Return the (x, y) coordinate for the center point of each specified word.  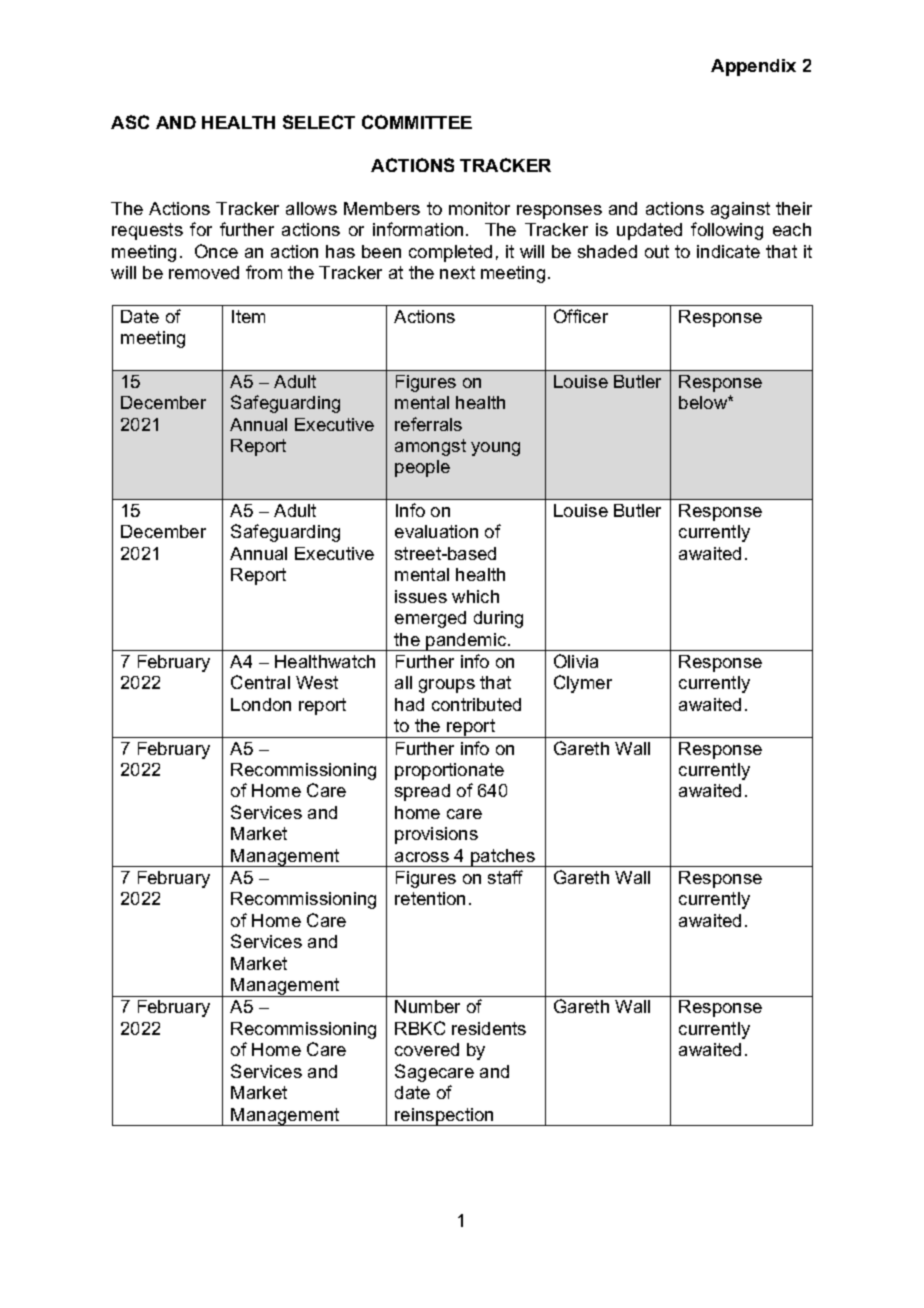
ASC (130, 122)
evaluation (436, 531)
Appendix (753, 67)
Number (427, 1006)
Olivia (576, 661)
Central (260, 682)
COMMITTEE (417, 122)
